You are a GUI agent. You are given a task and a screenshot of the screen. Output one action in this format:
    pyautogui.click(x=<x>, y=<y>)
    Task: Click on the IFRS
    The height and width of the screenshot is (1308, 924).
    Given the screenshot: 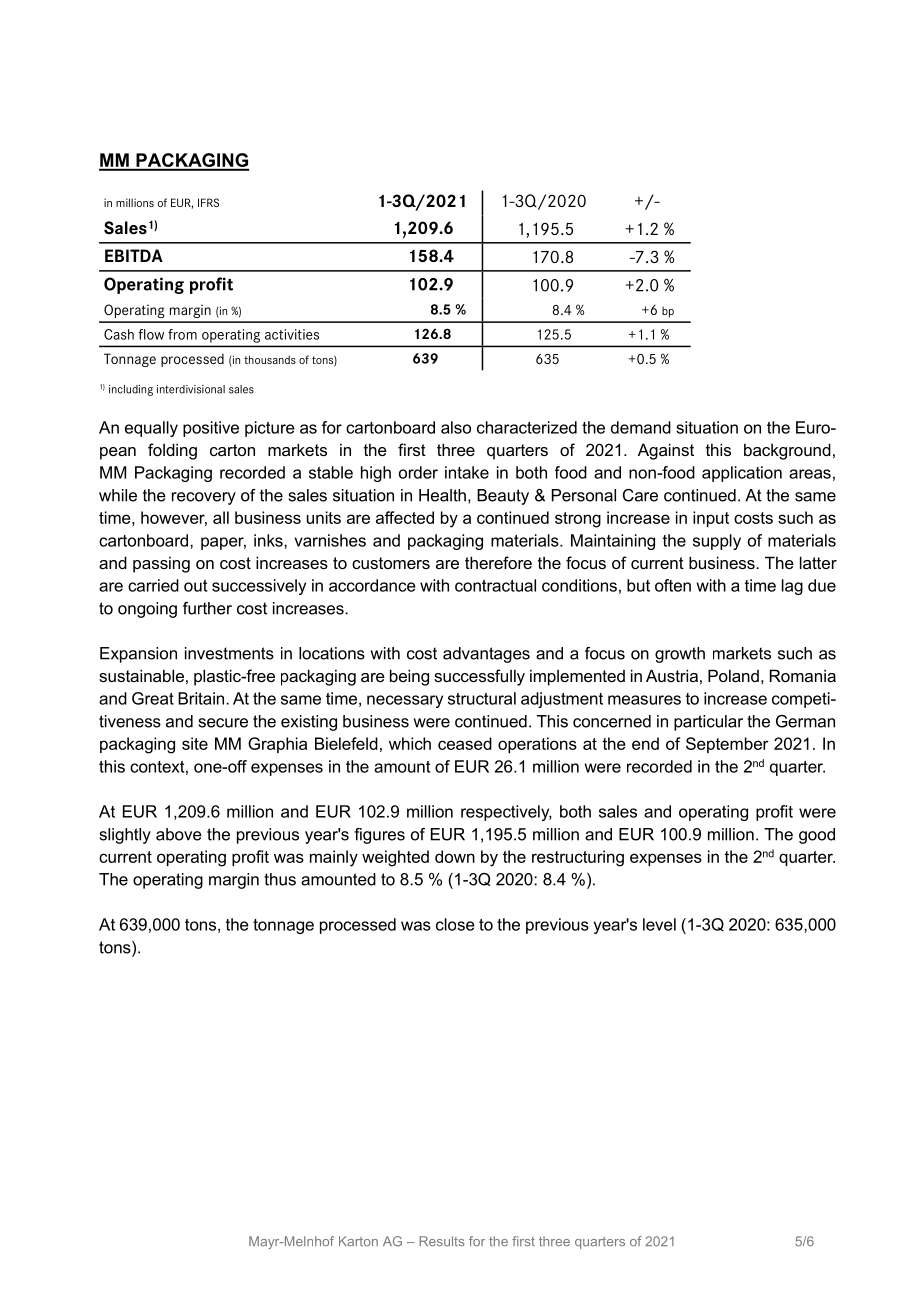 What is the action you would take?
    pyautogui.click(x=208, y=202)
